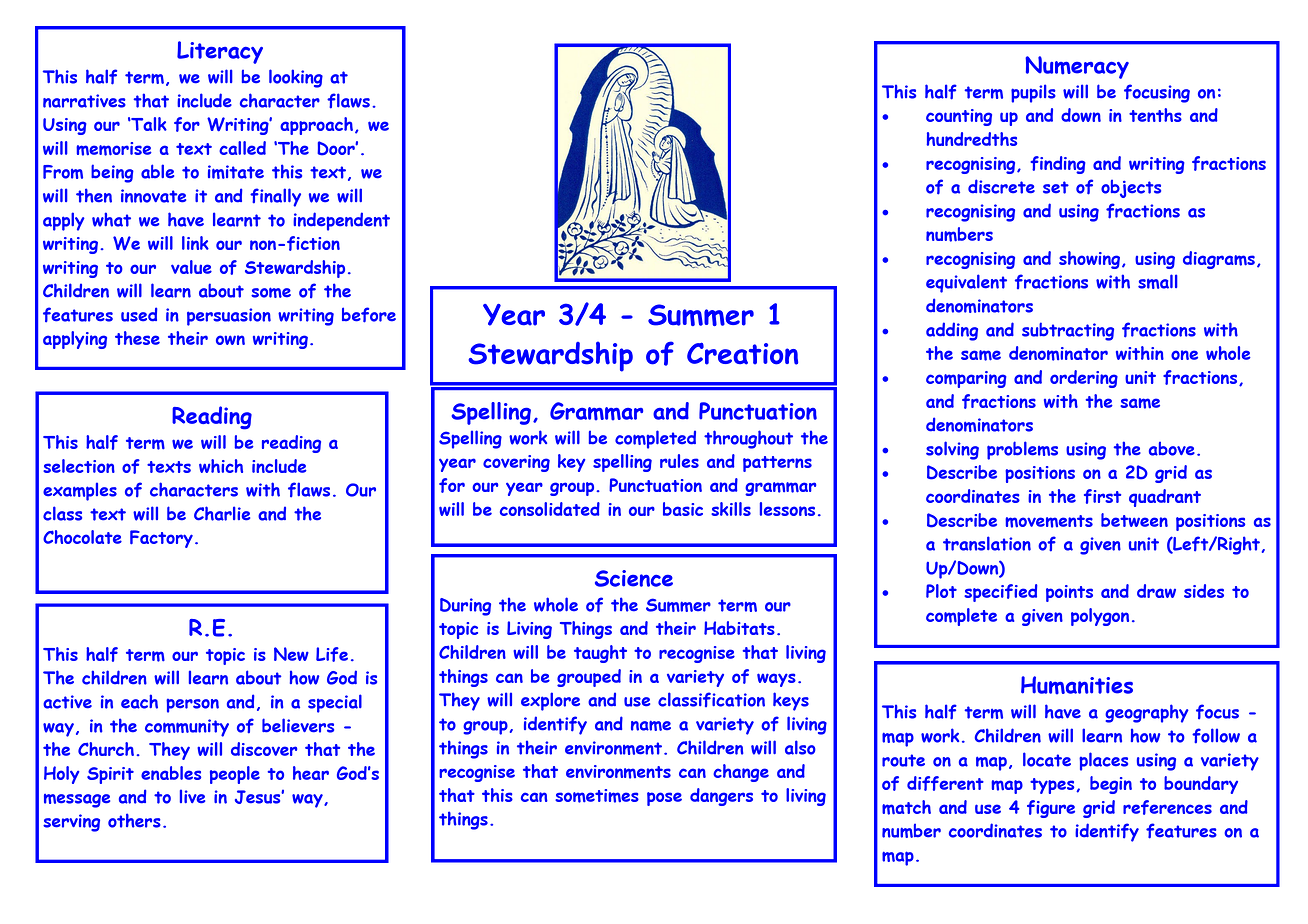 The height and width of the image is (924, 1308). I want to click on counting, so click(959, 117).
